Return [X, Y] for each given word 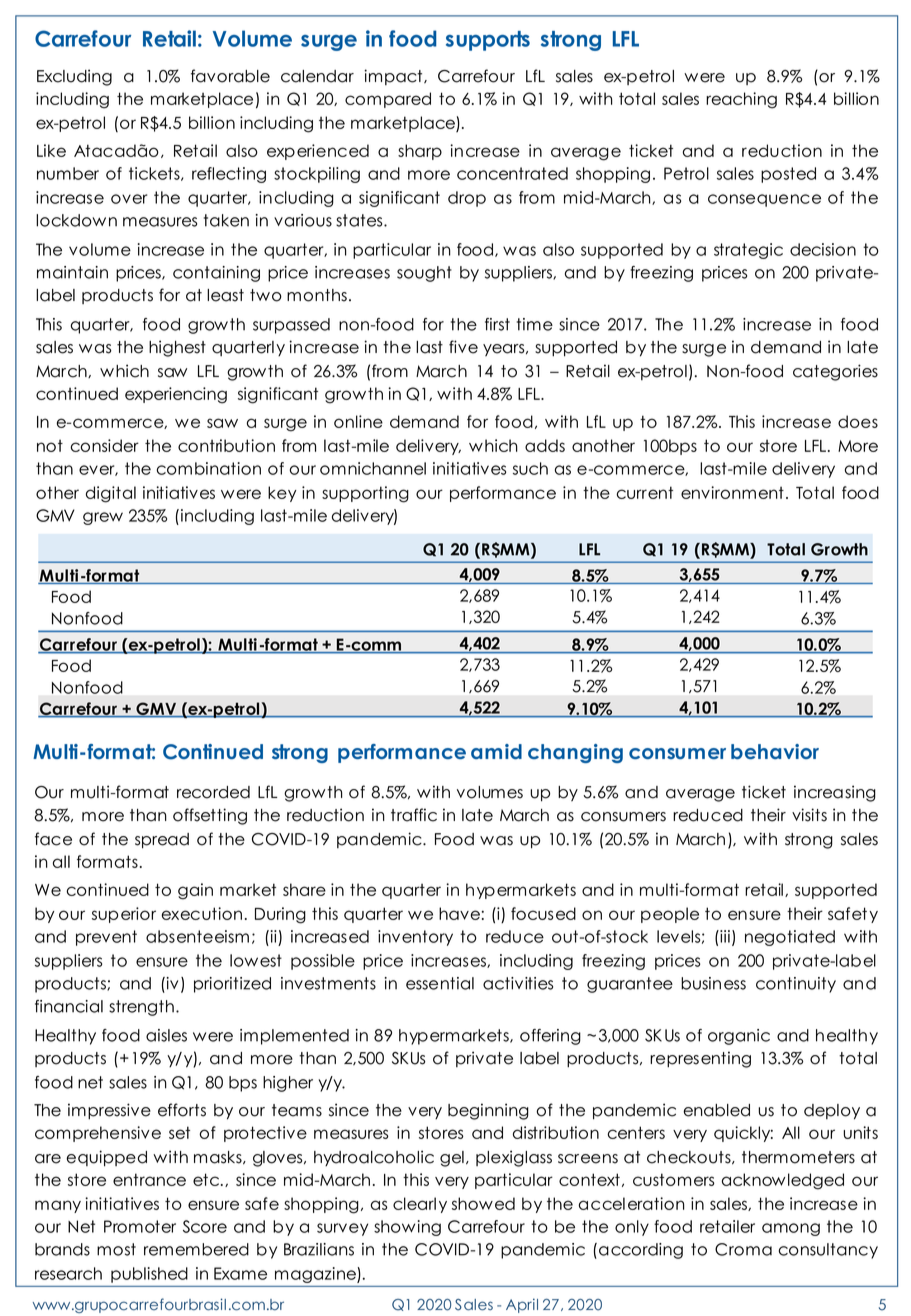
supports [488, 41]
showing [407, 1228]
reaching [741, 100]
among [791, 1229]
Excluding [74, 77]
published [149, 1275]
